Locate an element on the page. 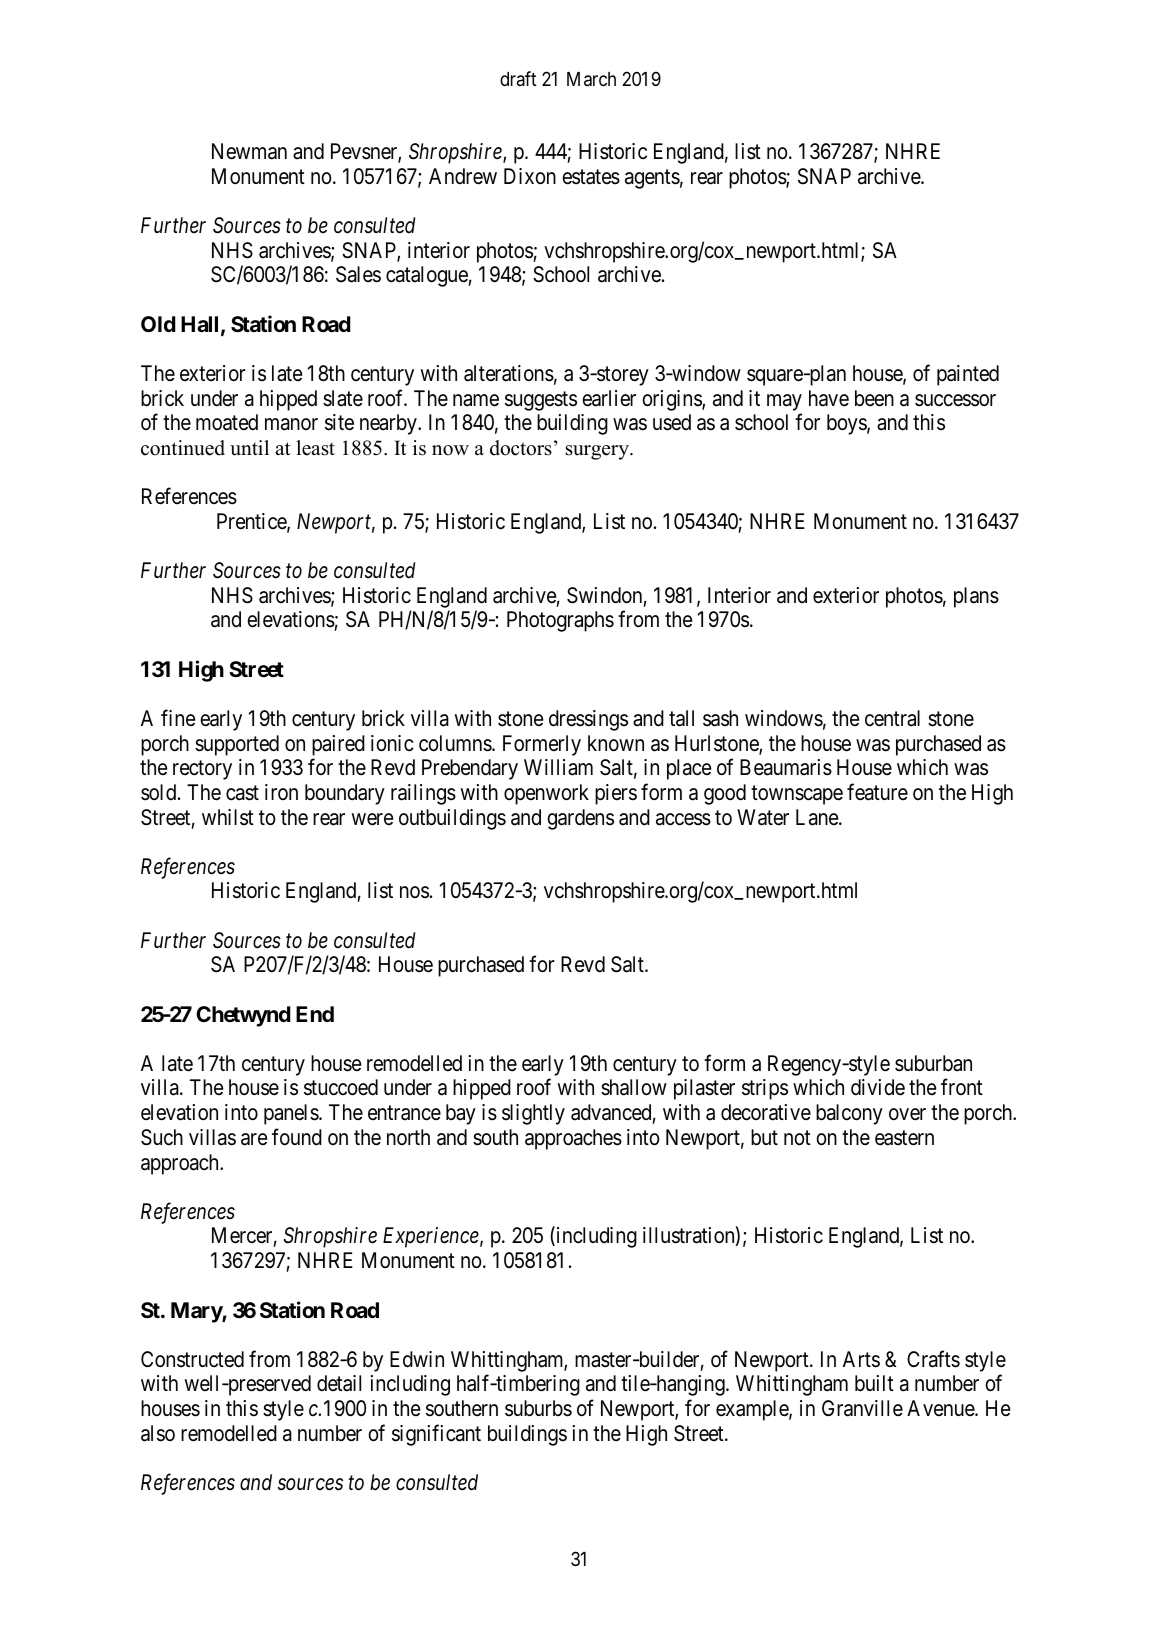  suburbs is located at coordinates (538, 1408).
